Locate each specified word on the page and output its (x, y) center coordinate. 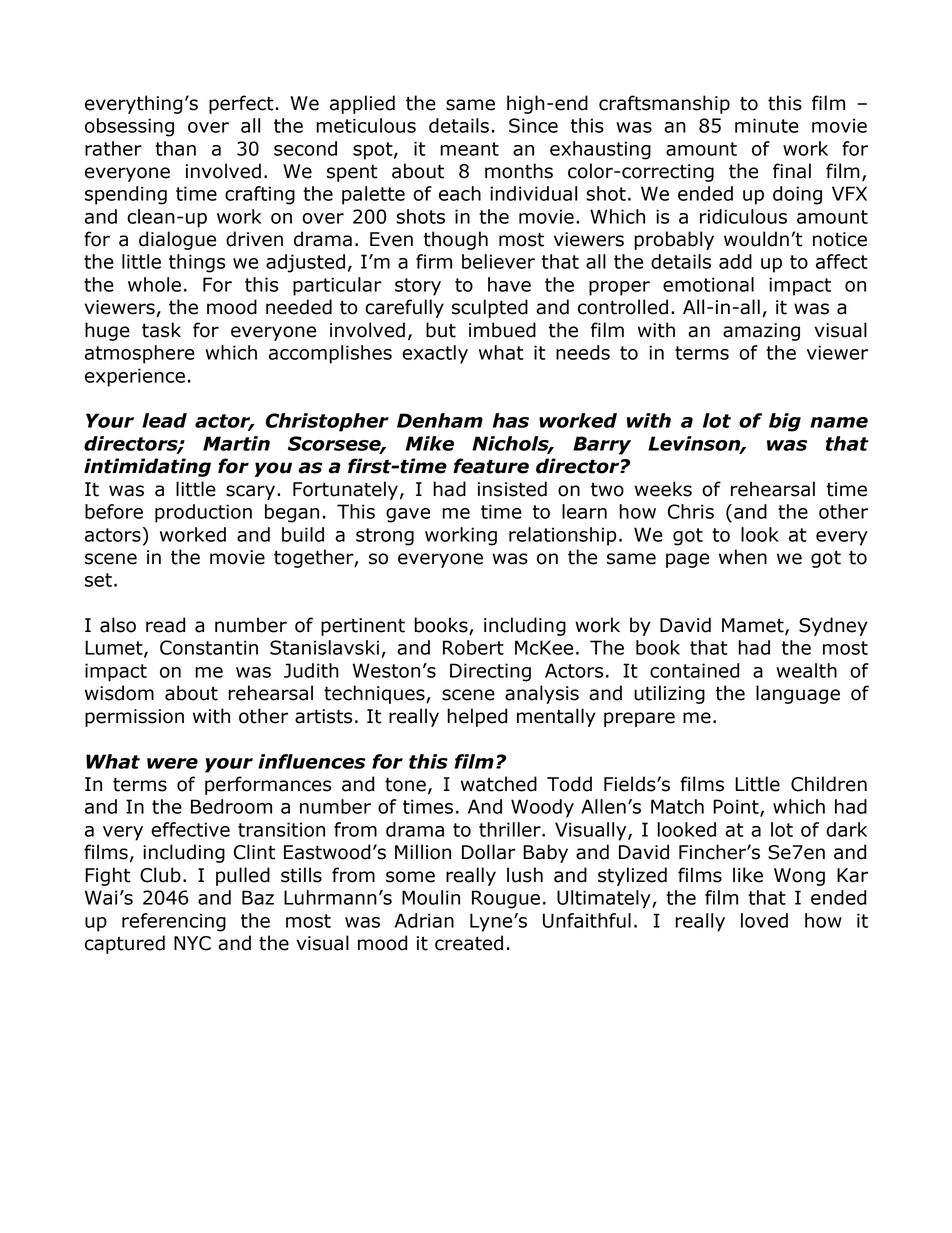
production (203, 513)
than (175, 148)
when (743, 557)
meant (469, 149)
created (469, 943)
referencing (174, 922)
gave (408, 515)
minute (767, 125)
